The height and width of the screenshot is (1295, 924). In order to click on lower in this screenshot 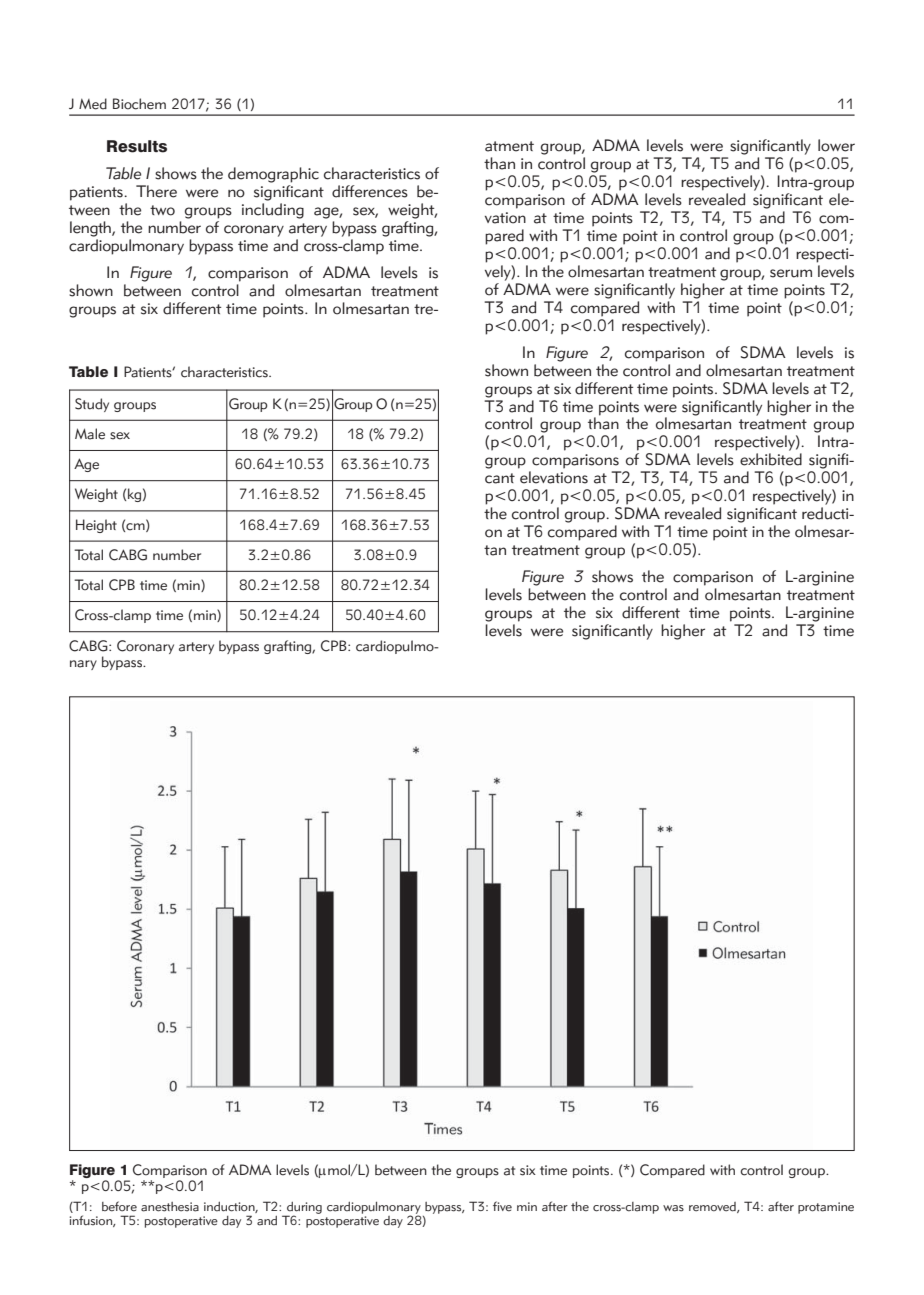, I will do `click(836, 145)`.
